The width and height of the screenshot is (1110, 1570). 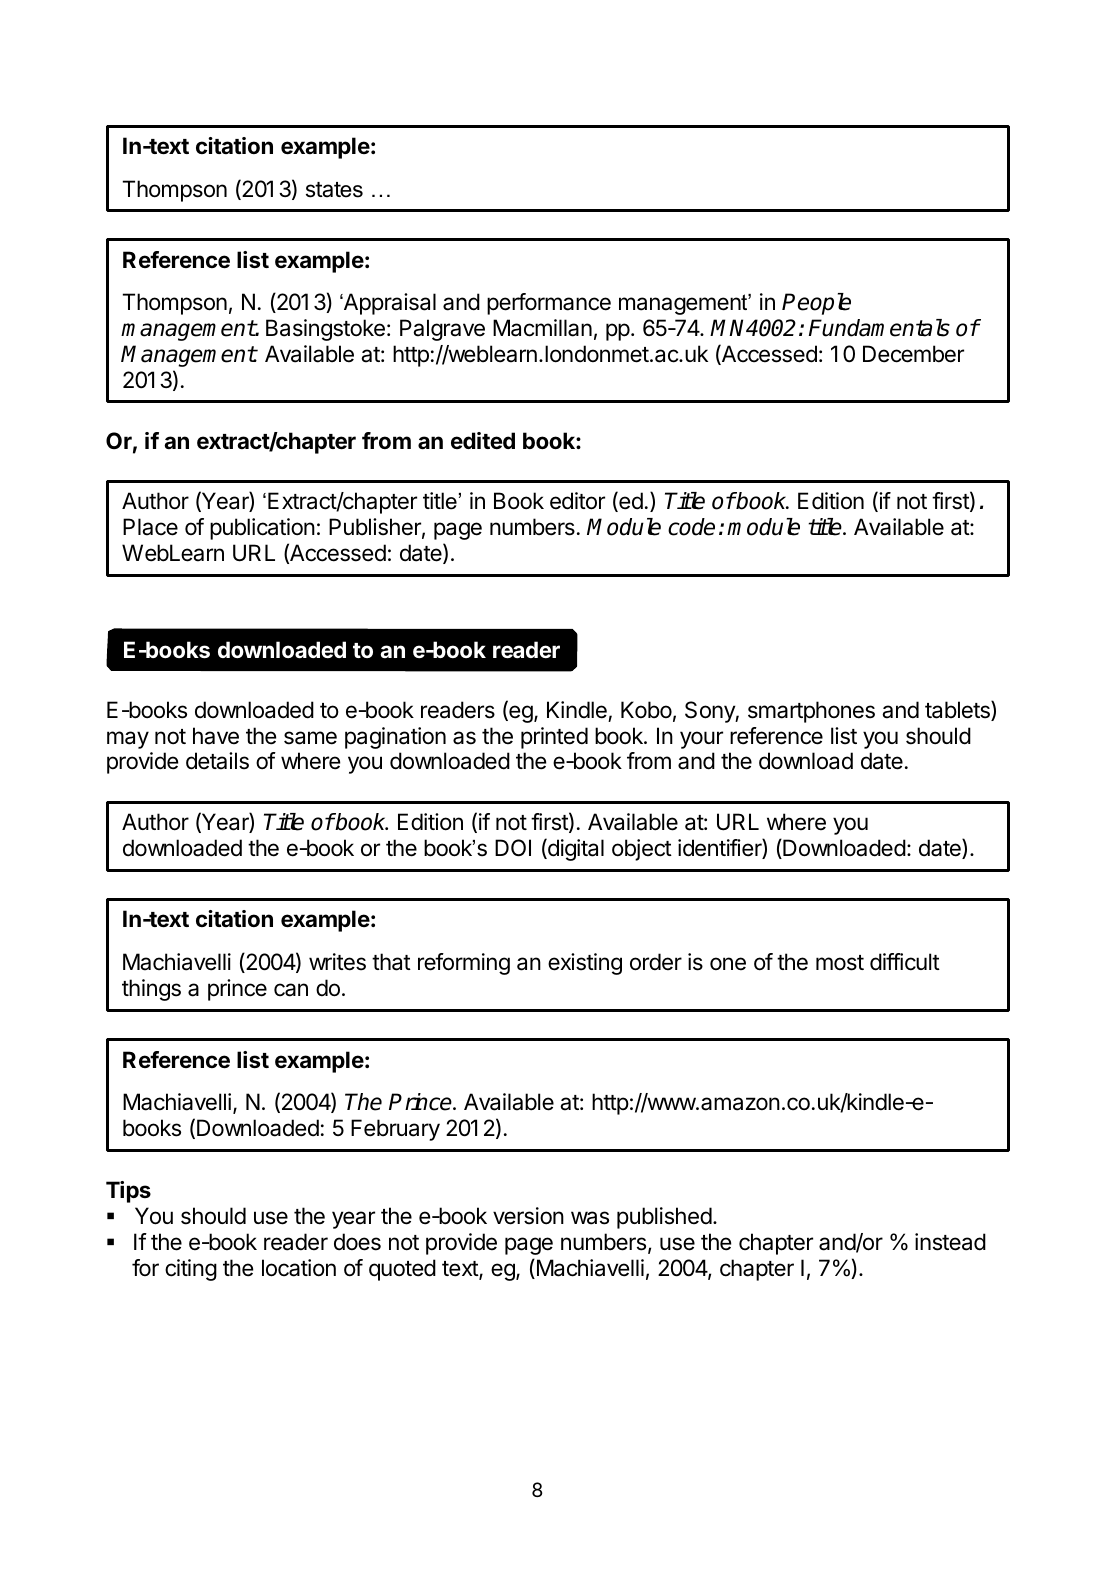 What do you see at coordinates (513, 848) in the screenshot?
I see `DOI` at bounding box center [513, 848].
